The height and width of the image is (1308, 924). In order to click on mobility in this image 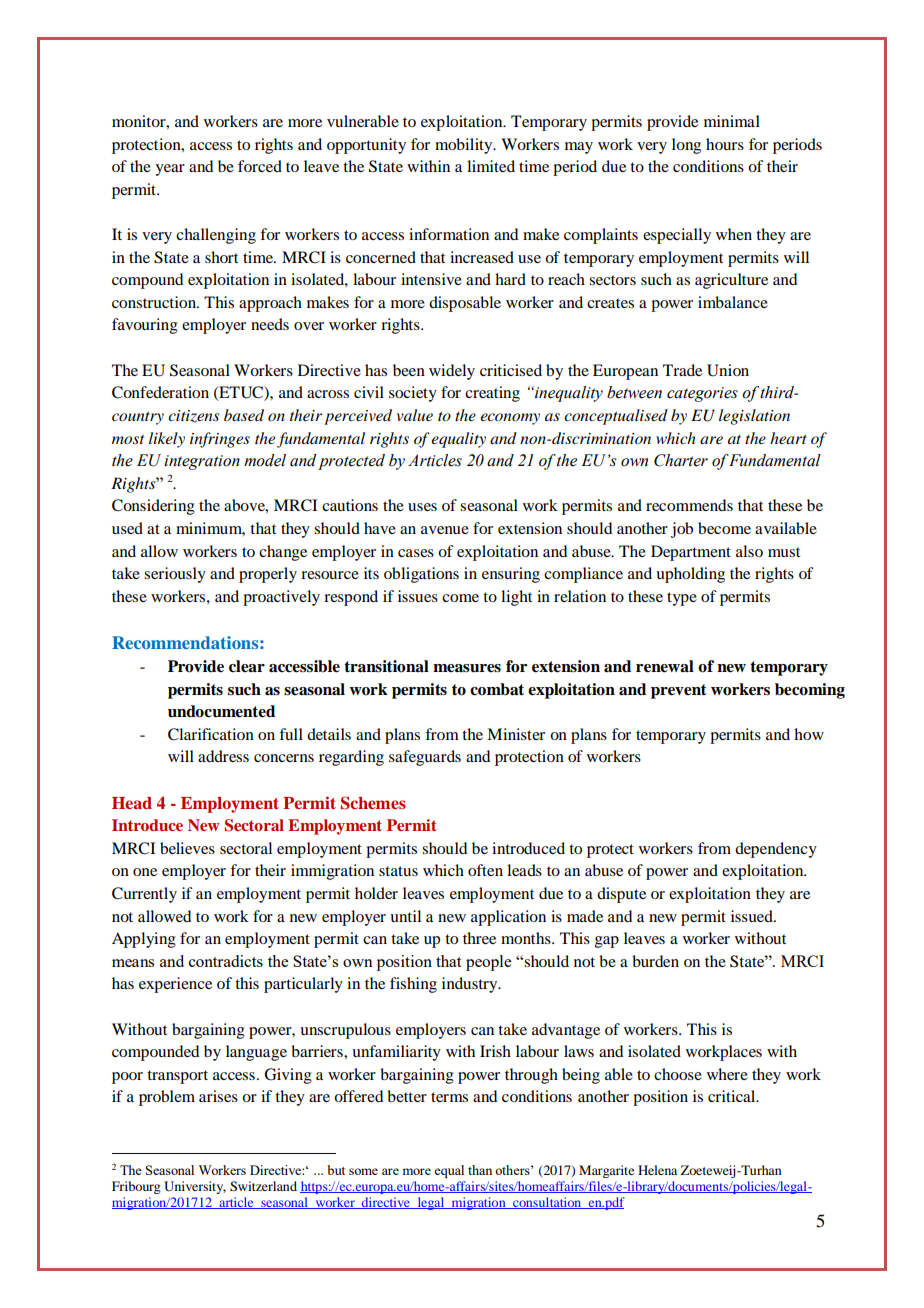, I will do `click(465, 146)`.
